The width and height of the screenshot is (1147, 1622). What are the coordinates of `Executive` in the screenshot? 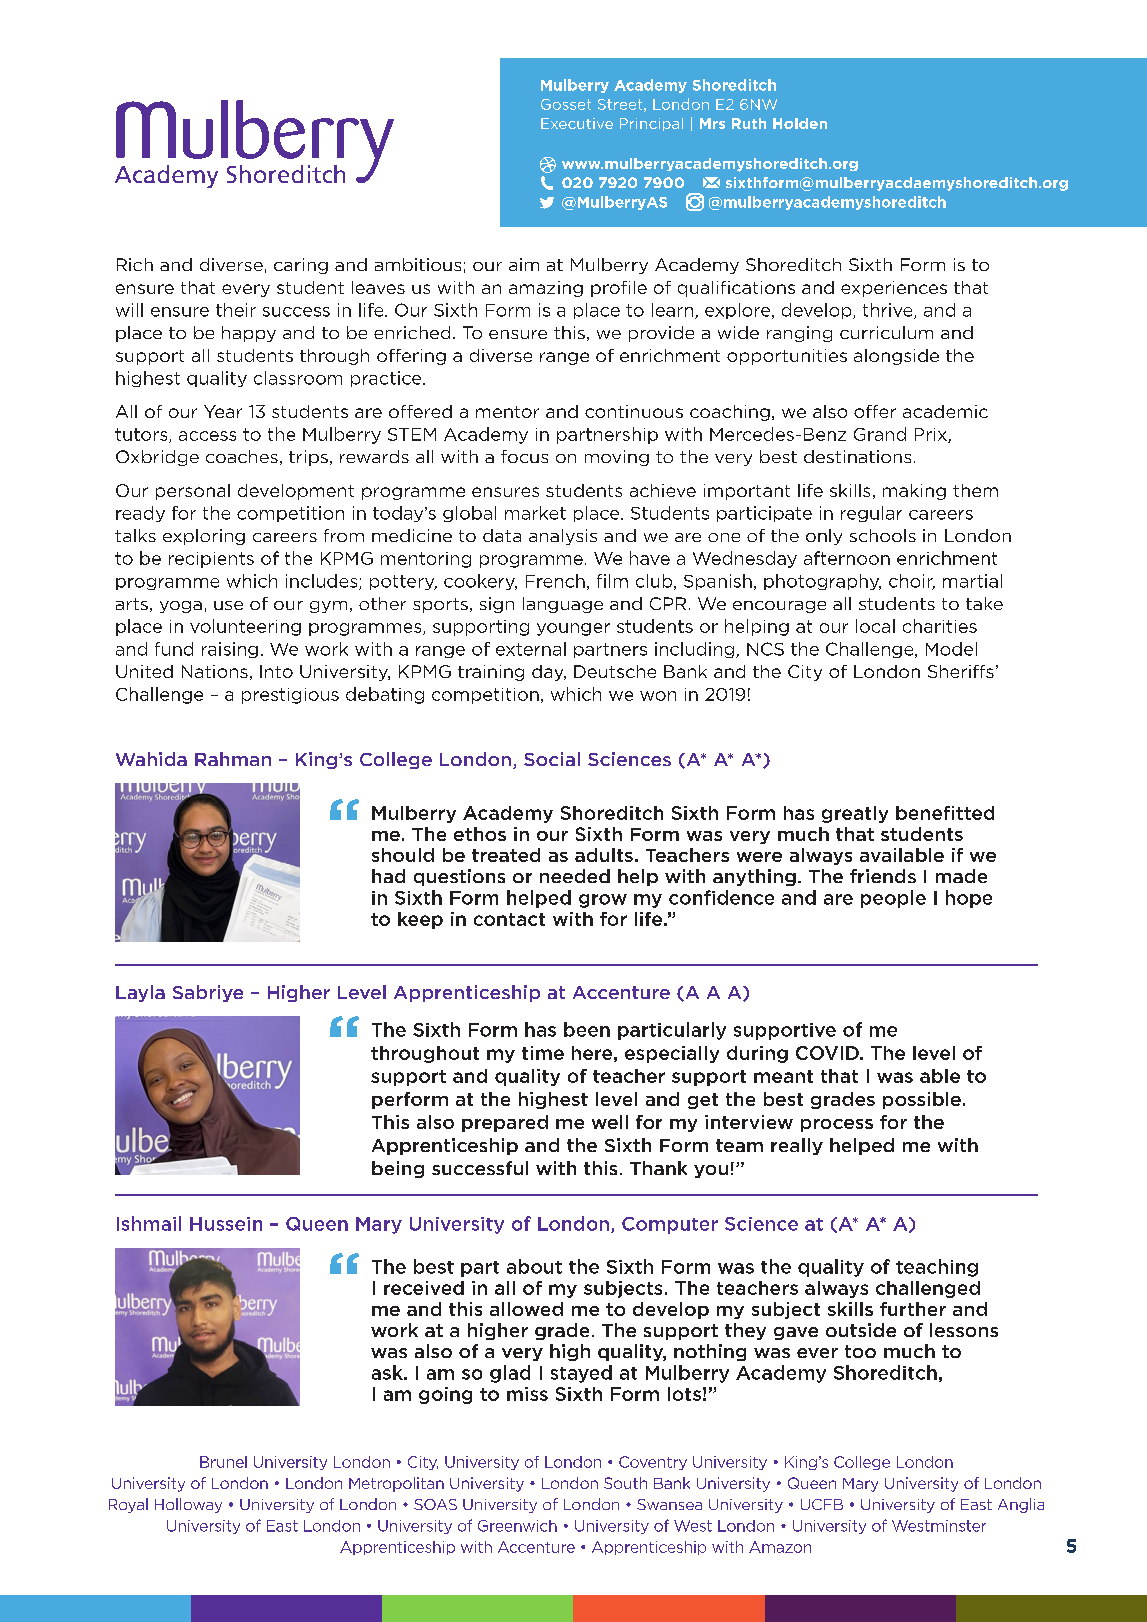 It's located at (577, 123).
